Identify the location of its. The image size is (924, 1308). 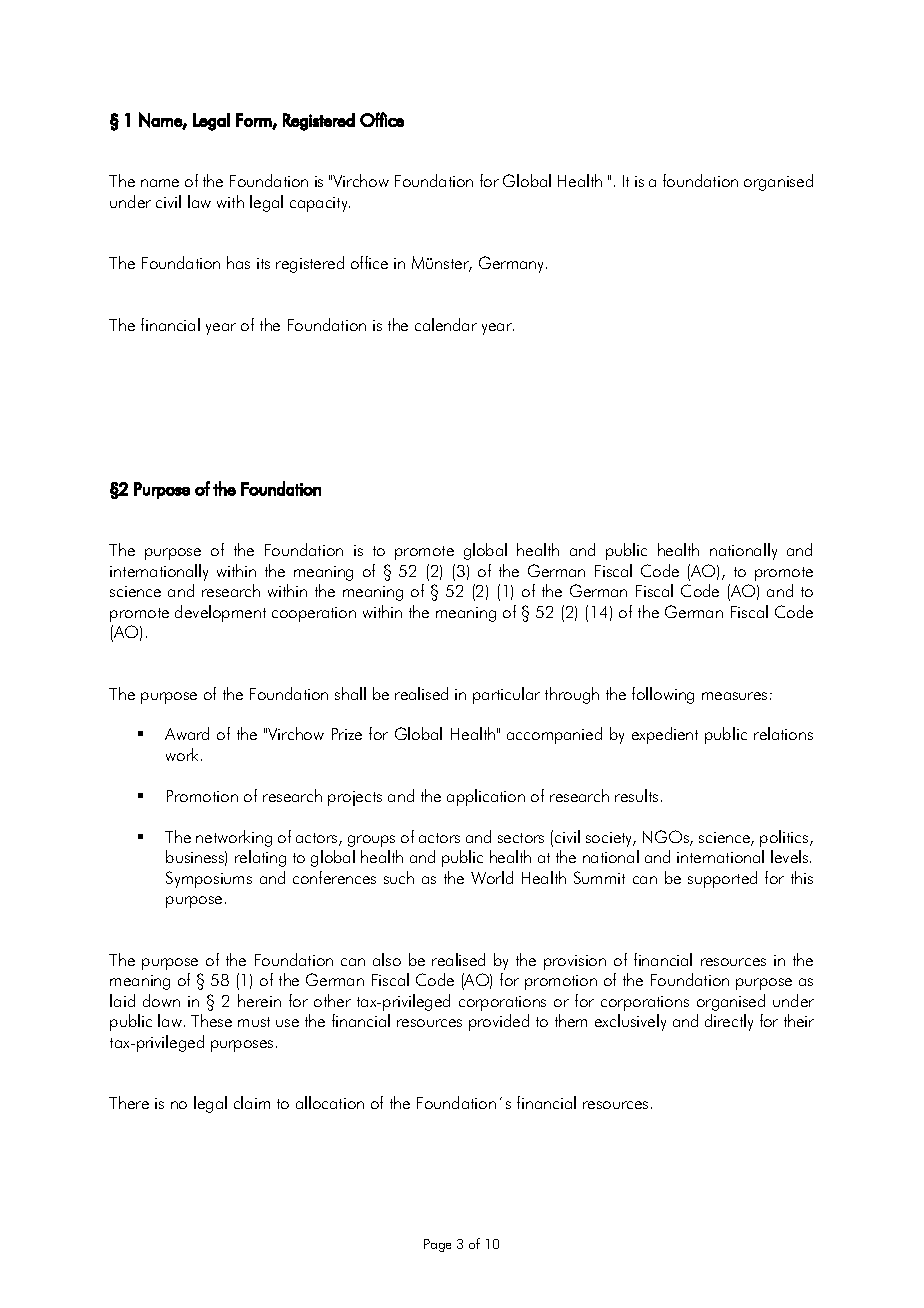
(263, 263).
